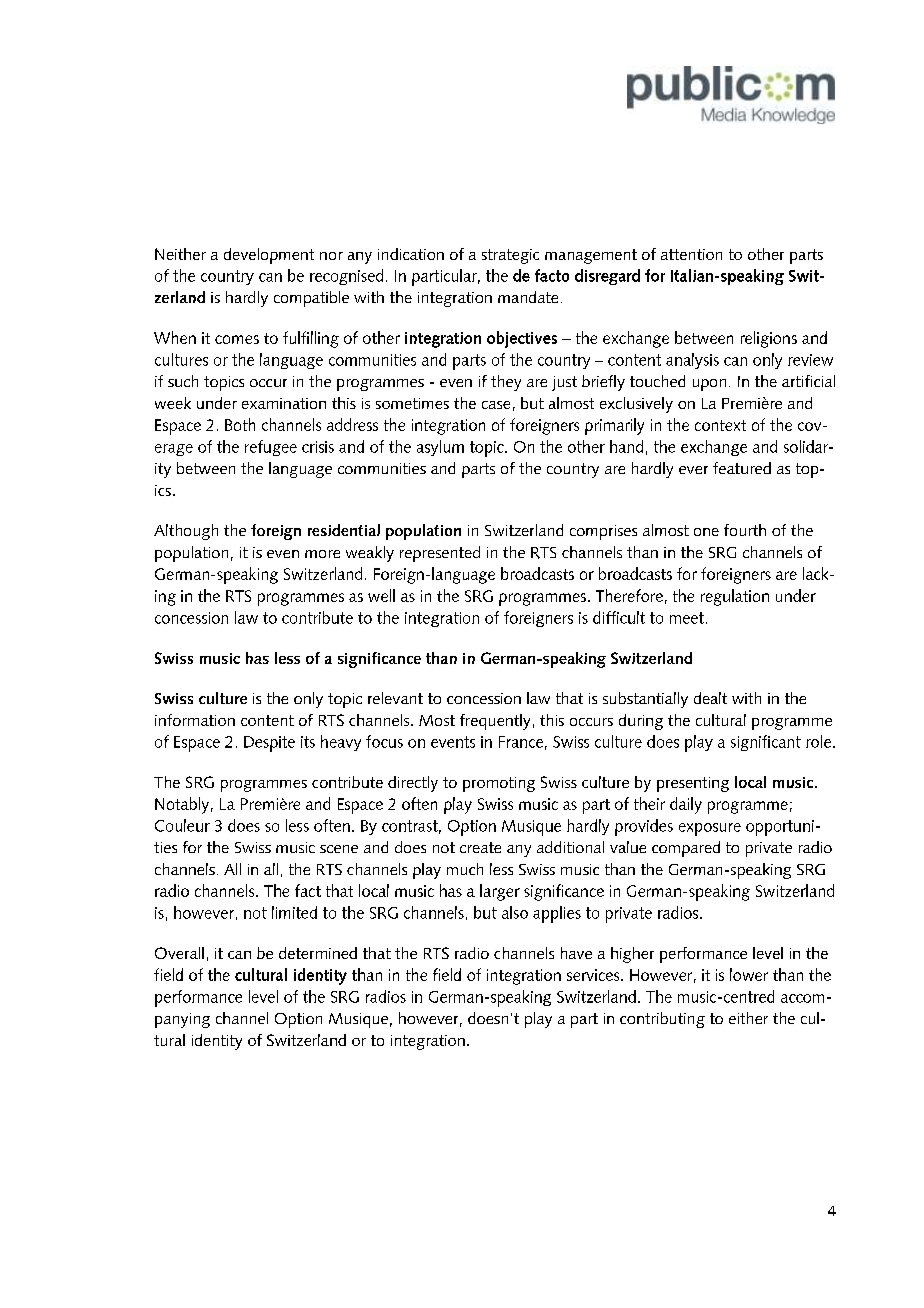  Describe the element at coordinates (440, 448) in the screenshot. I see `asylum` at that location.
